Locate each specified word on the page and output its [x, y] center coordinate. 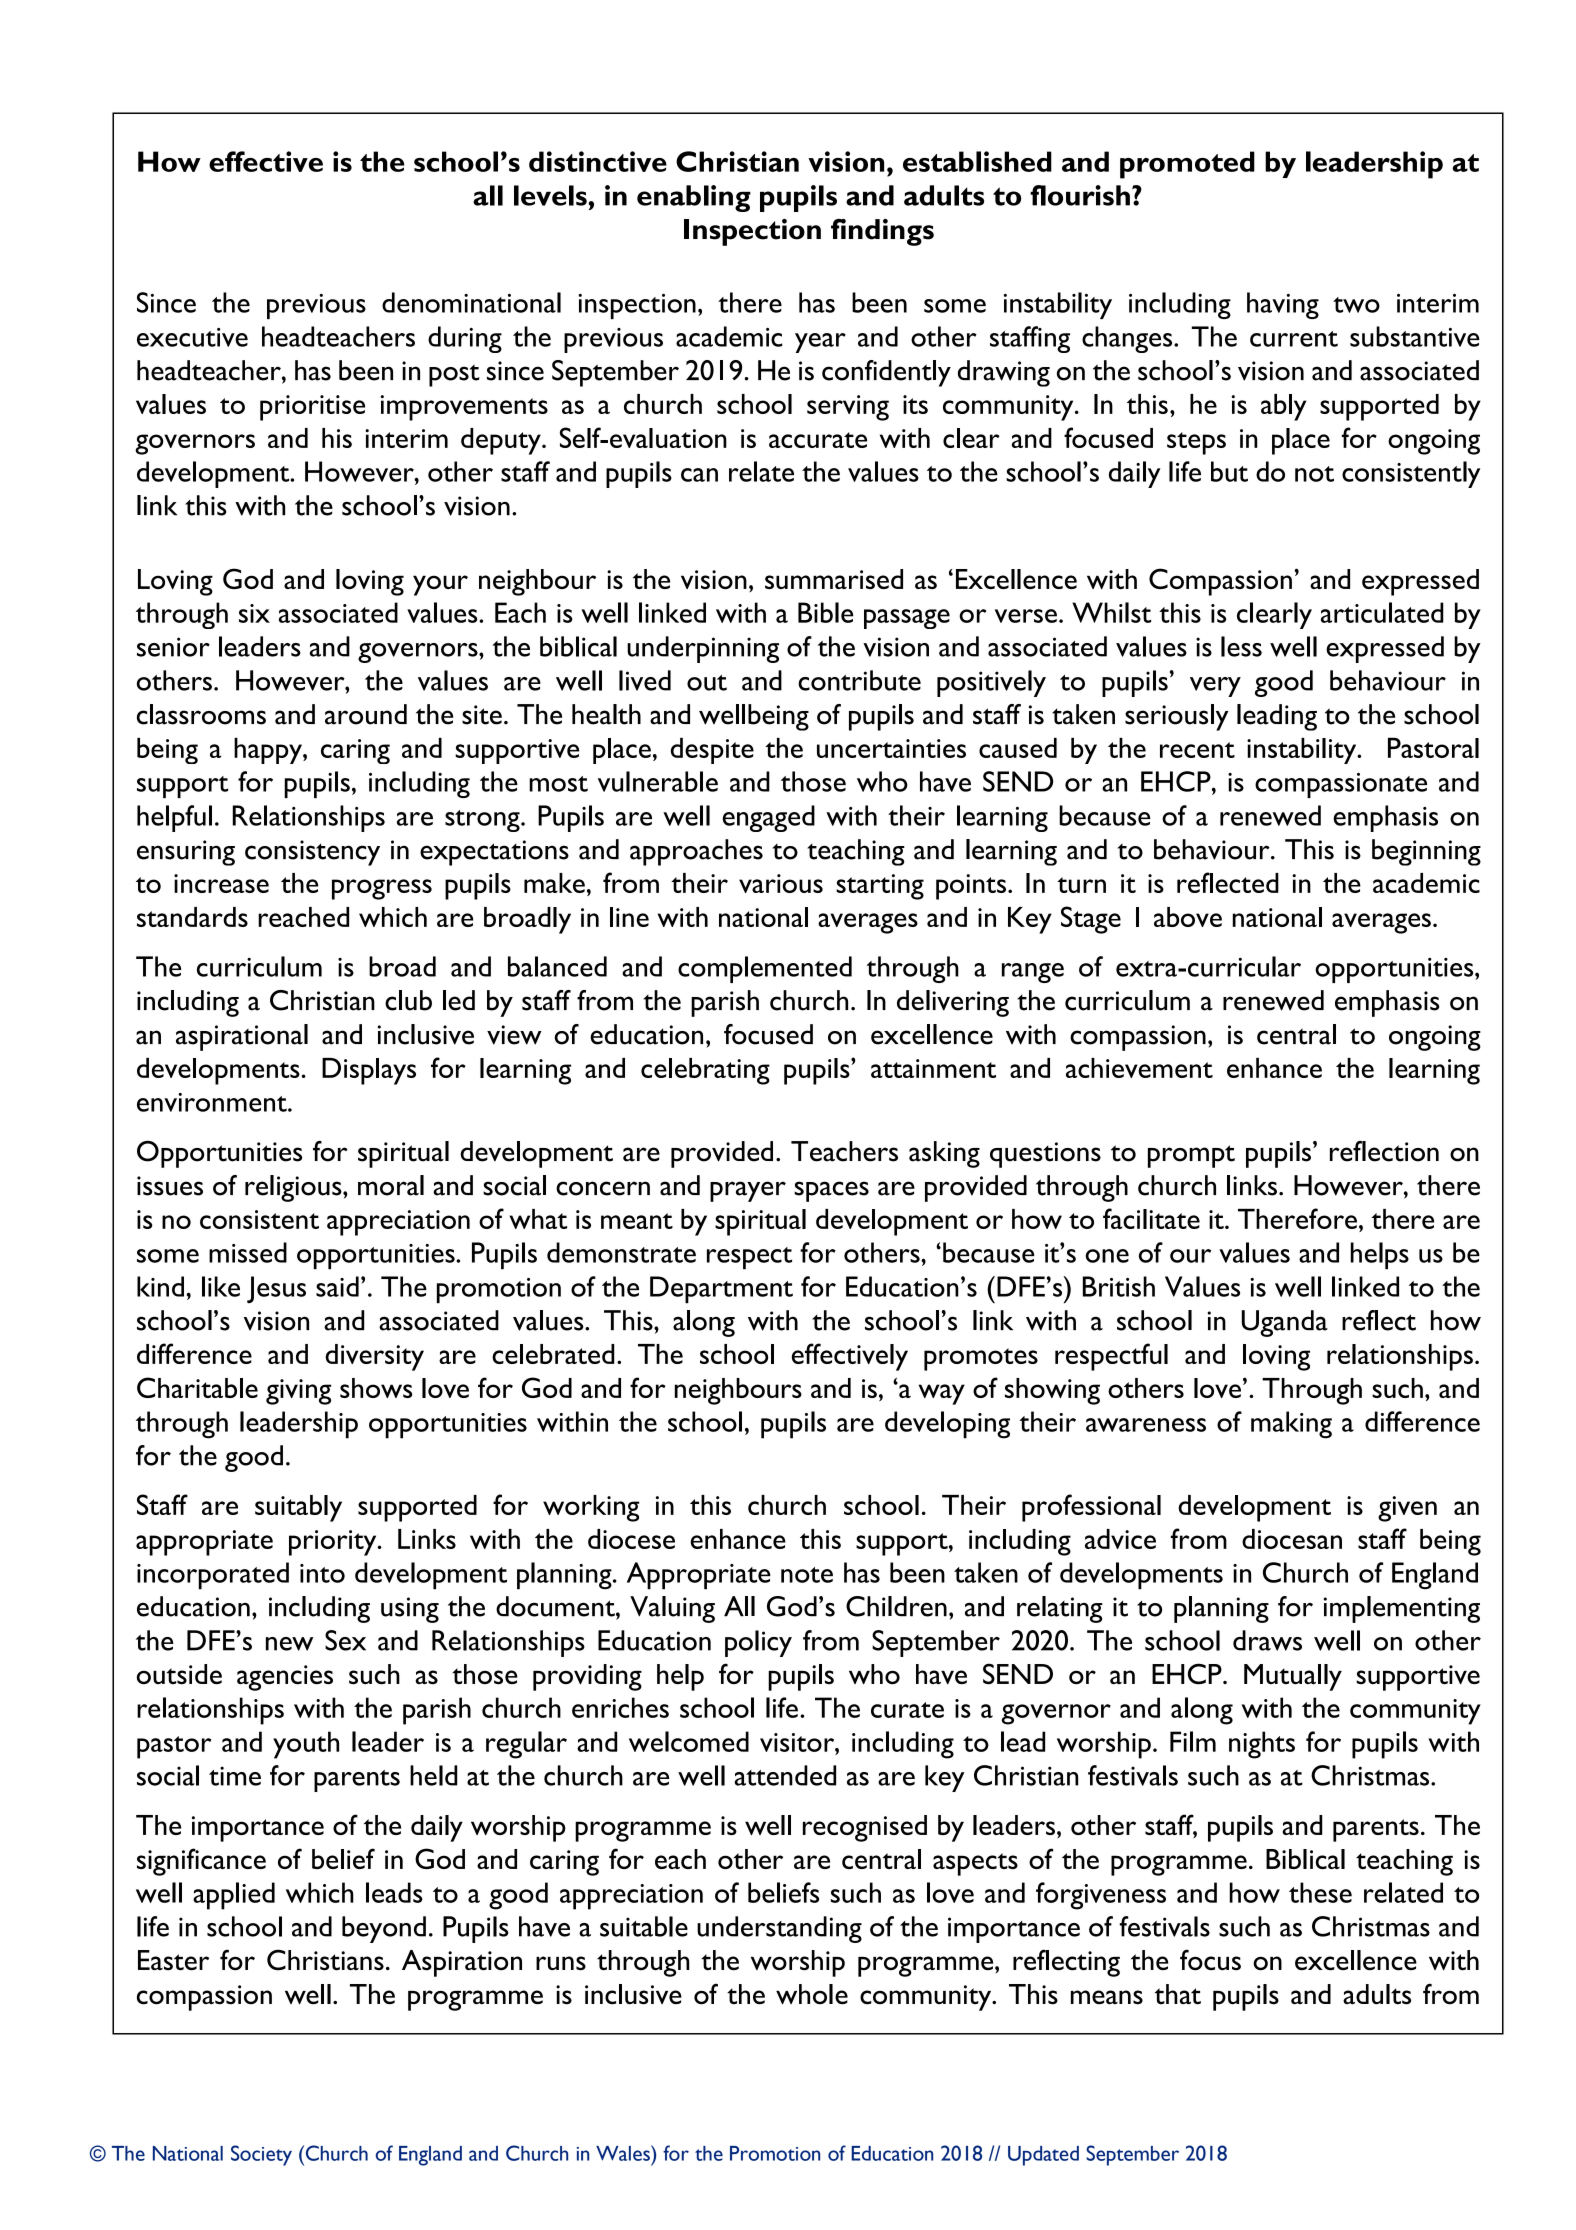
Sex [345, 1640]
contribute [859, 680]
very [1215, 687]
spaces [831, 1191]
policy [758, 1643]
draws [1267, 1640]
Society [261, 2155]
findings [882, 232]
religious [294, 1188]
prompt [1191, 1156]
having [1283, 305]
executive [192, 337]
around [366, 714]
